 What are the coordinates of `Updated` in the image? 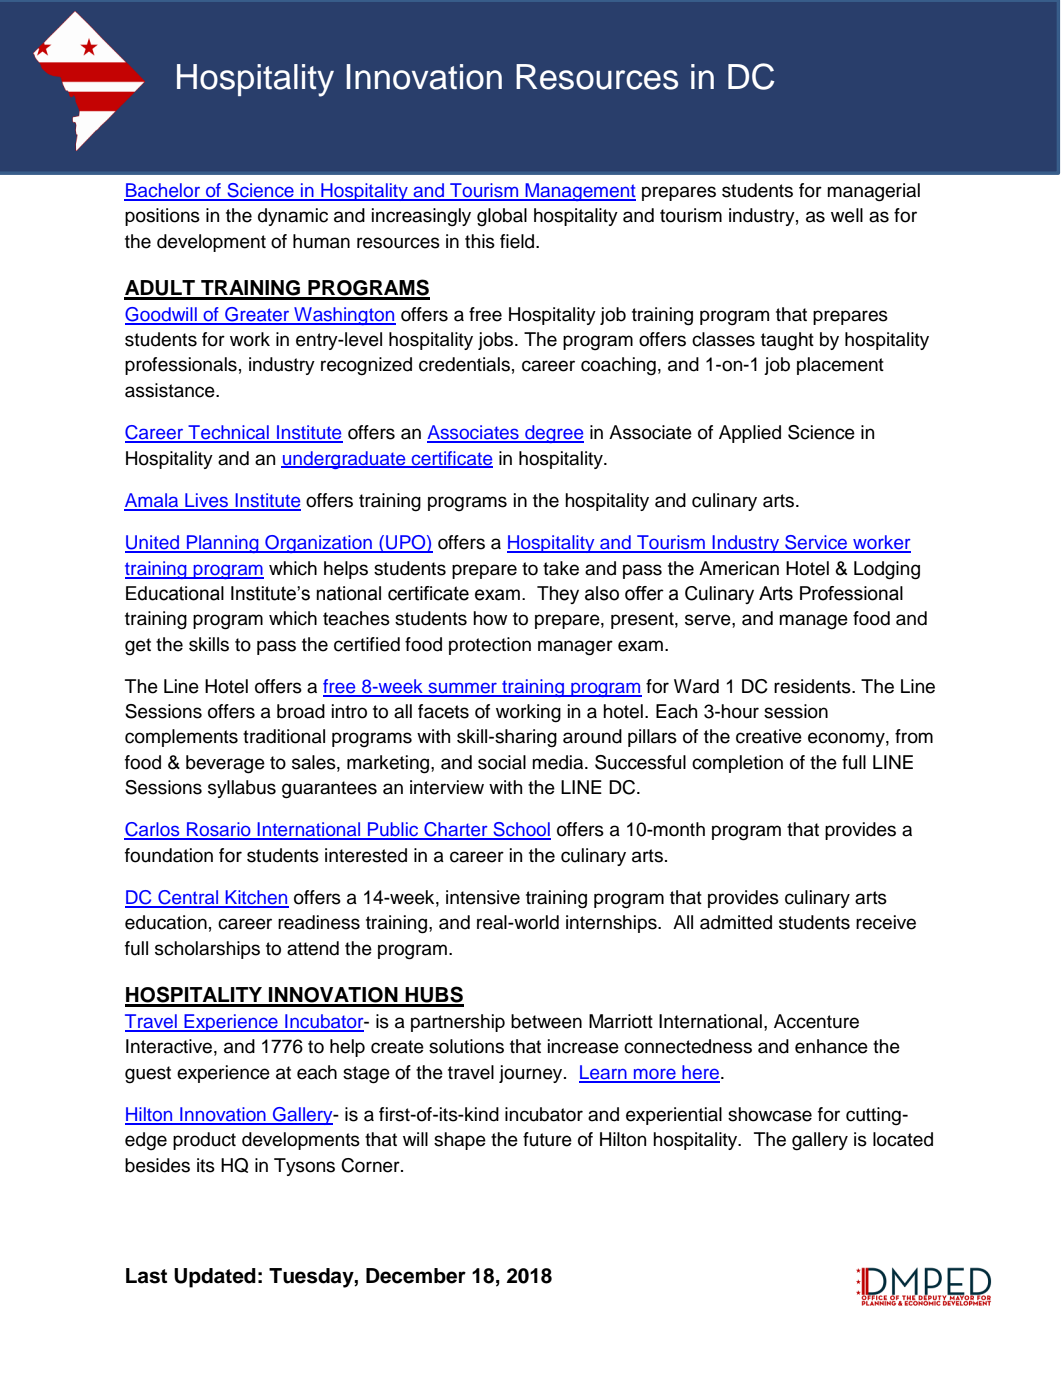 It's located at (215, 1278).
